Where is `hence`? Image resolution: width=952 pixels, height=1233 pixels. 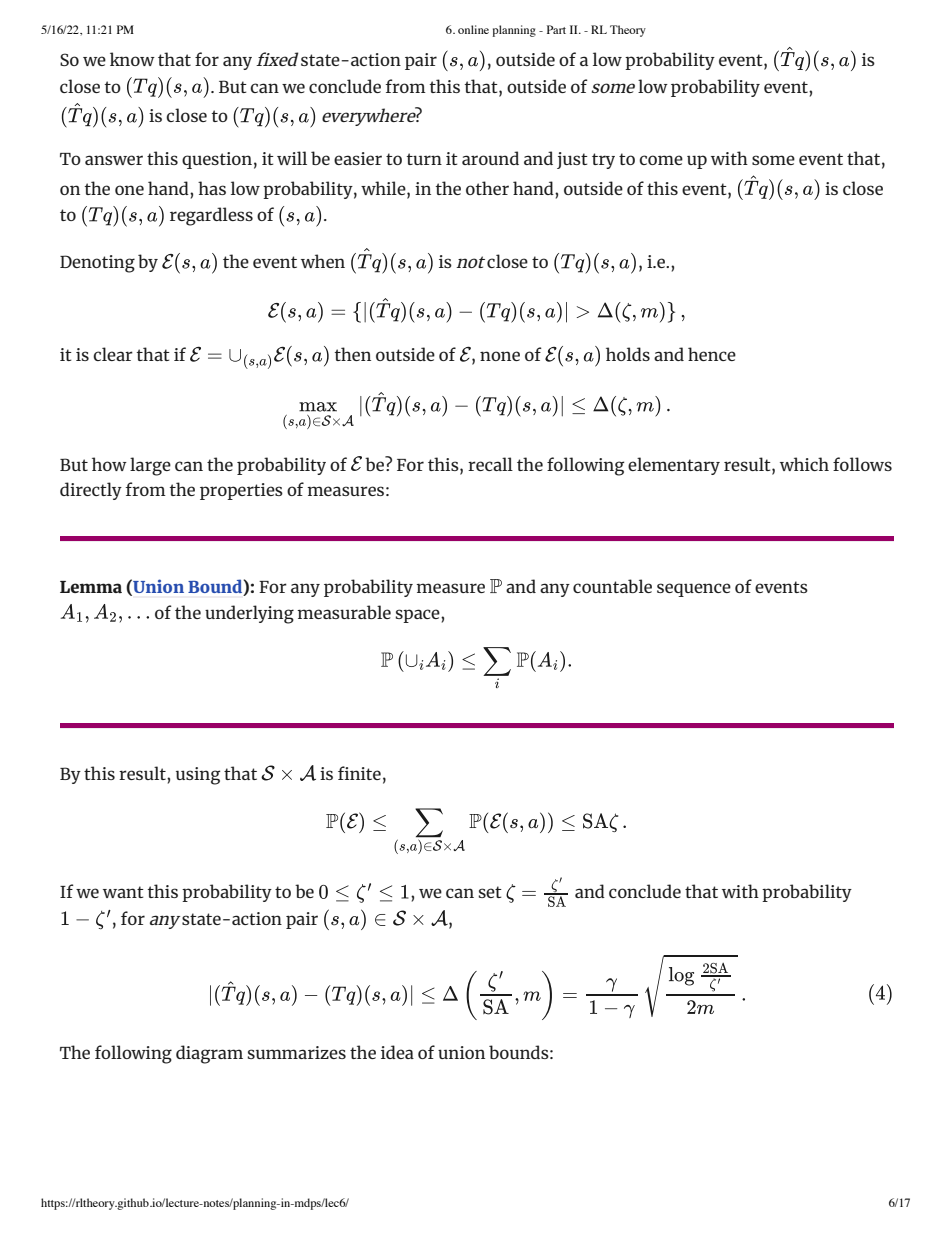 hence is located at coordinates (712, 354).
